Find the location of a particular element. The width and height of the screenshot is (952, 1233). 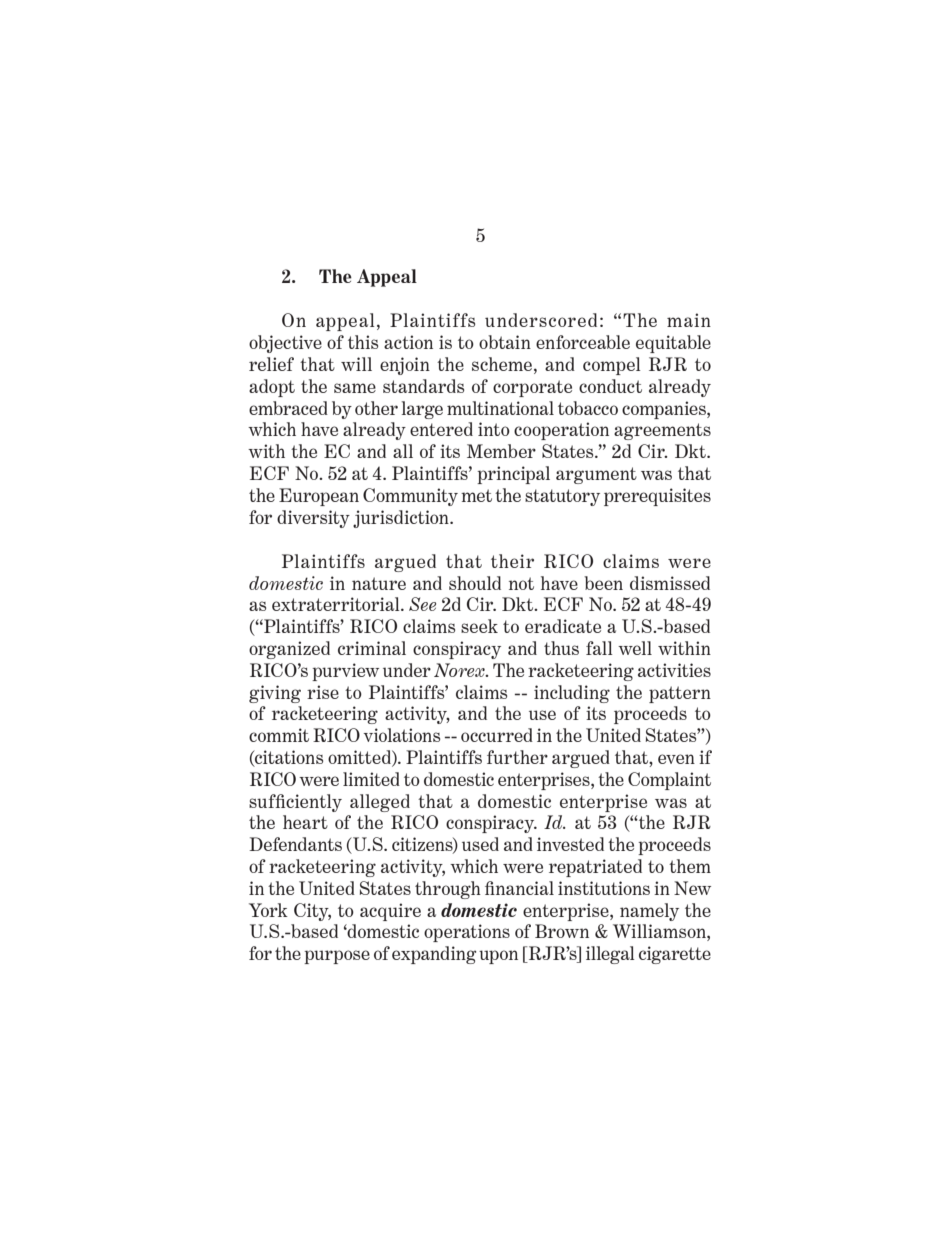

their is located at coordinates (512, 561).
